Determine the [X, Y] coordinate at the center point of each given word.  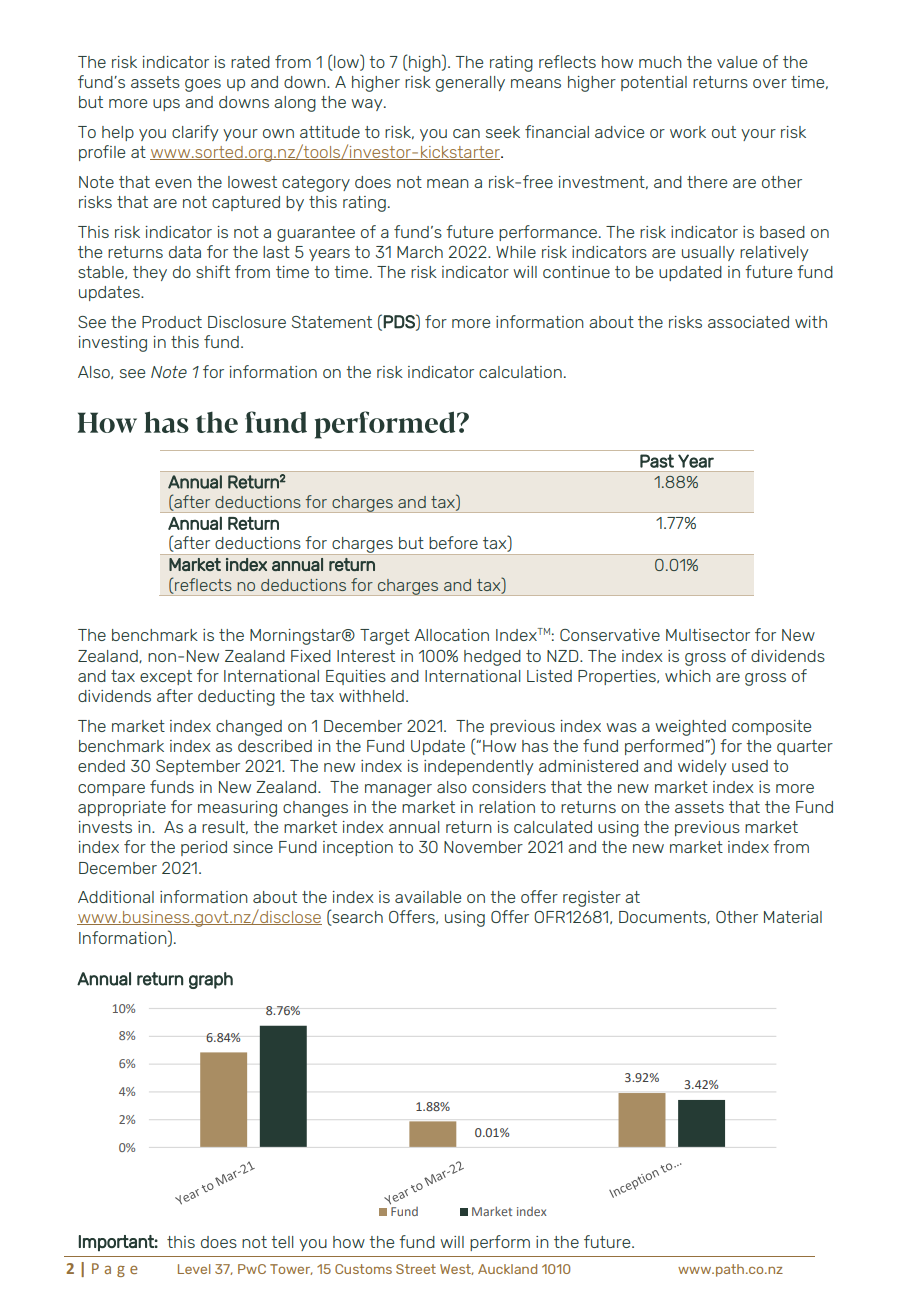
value [737, 62]
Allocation [451, 635]
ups [166, 105]
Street [416, 1269]
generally [470, 84]
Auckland [507, 1269]
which [688, 676]
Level [194, 1269]
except [166, 677]
